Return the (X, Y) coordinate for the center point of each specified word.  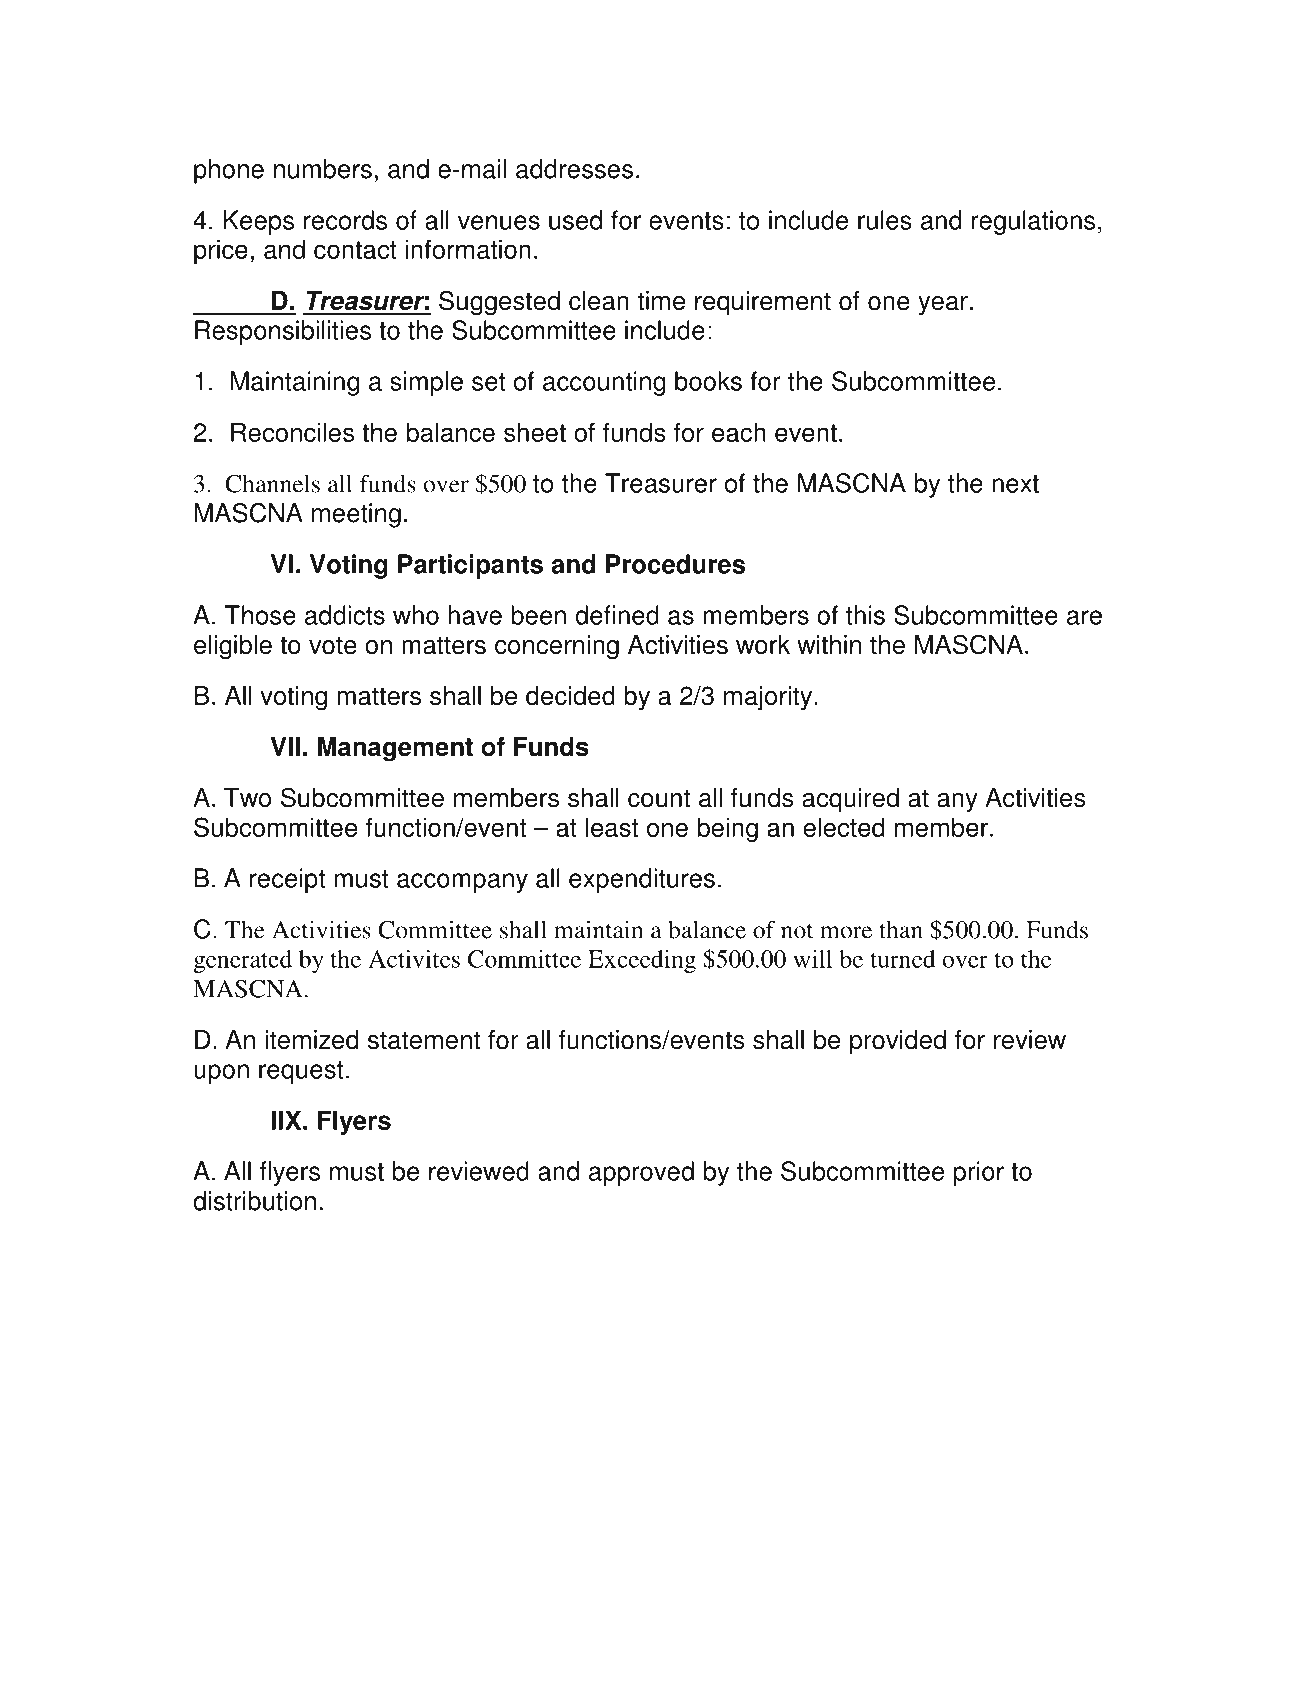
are (1084, 617)
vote (333, 645)
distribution (254, 1201)
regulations (1033, 222)
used (575, 220)
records (345, 220)
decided (570, 696)
